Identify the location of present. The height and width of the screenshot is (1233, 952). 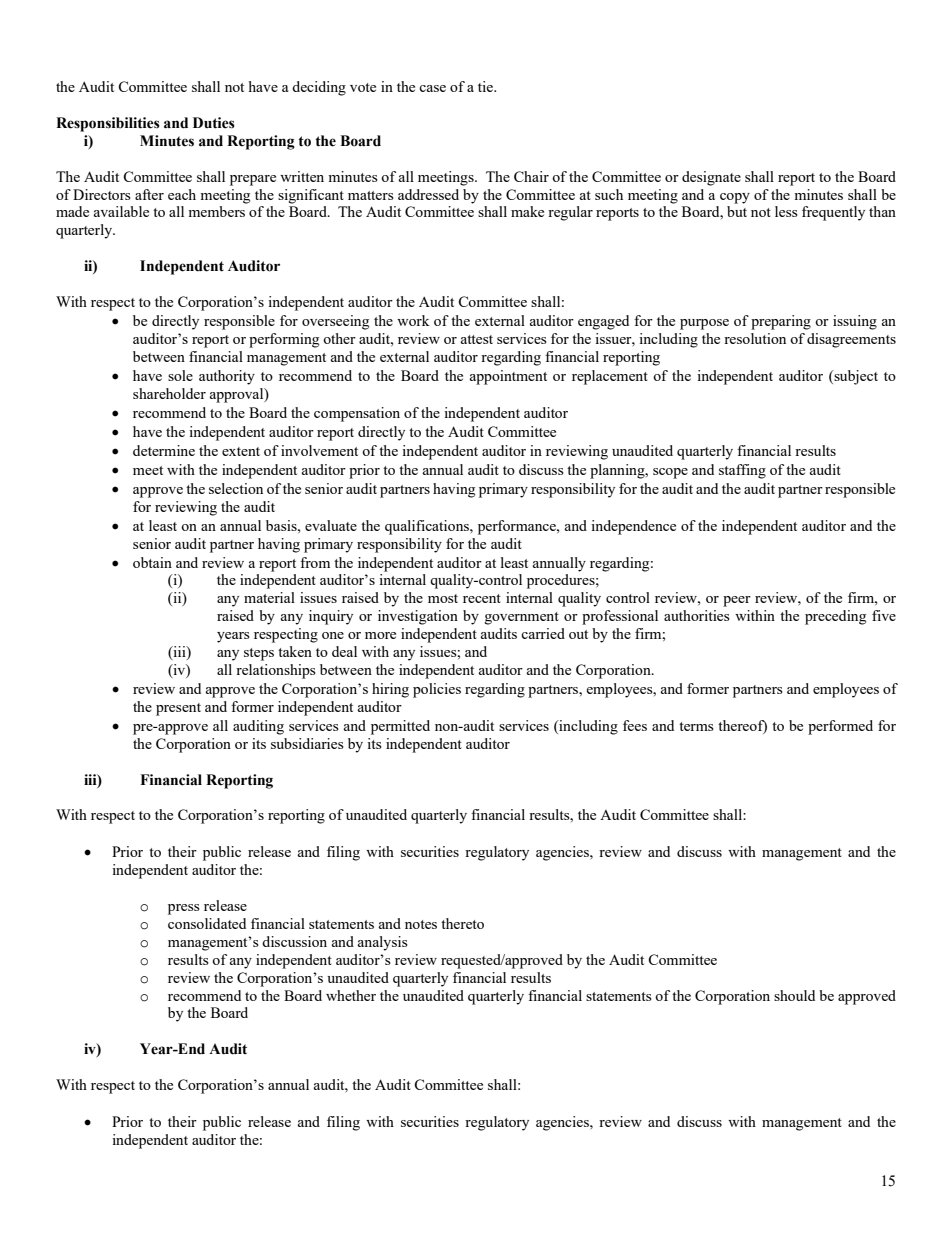
(178, 709).
